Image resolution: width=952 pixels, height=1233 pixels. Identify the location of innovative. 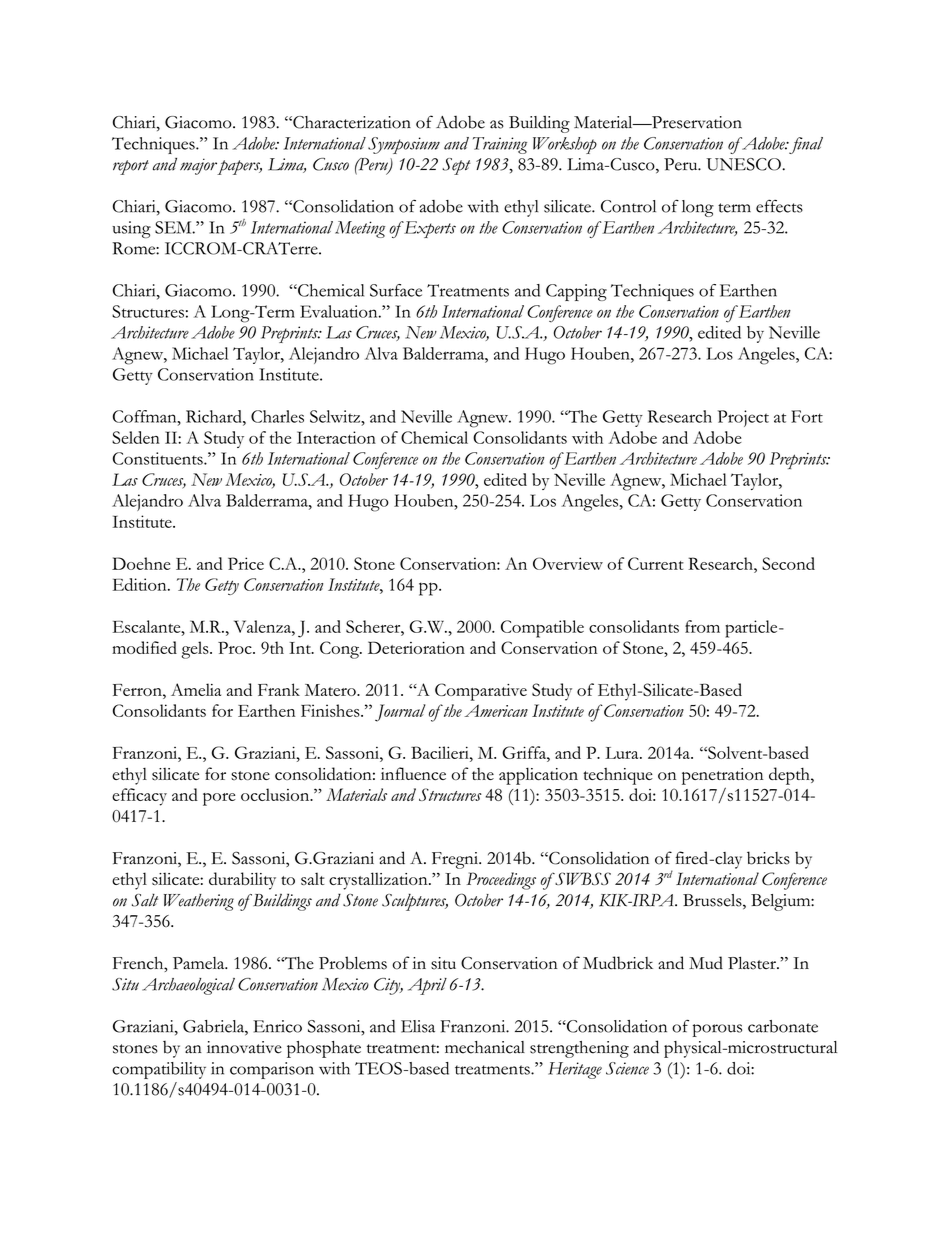
(244, 1047).
